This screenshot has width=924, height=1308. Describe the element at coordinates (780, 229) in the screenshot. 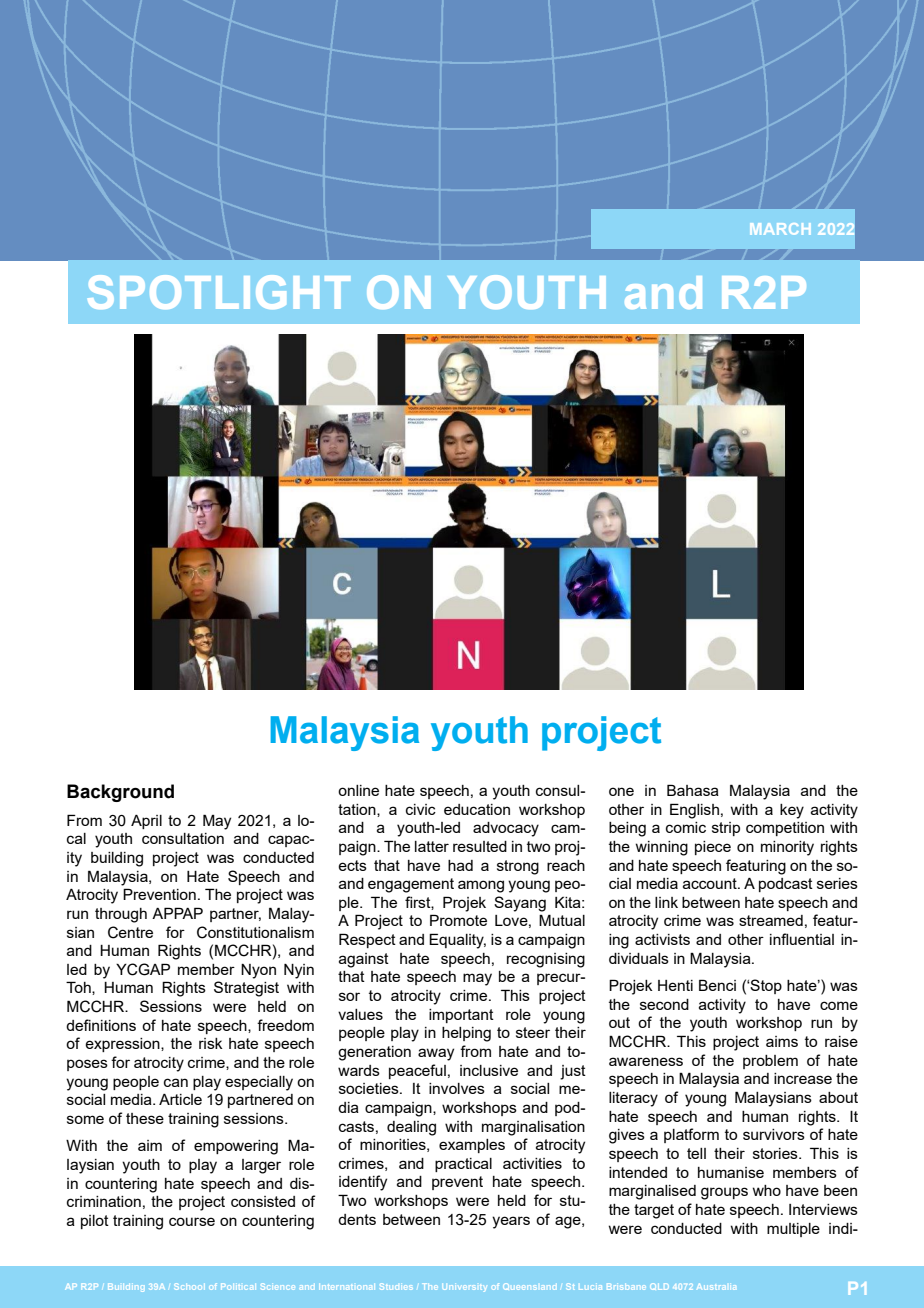

I see `MARCH` at that location.
